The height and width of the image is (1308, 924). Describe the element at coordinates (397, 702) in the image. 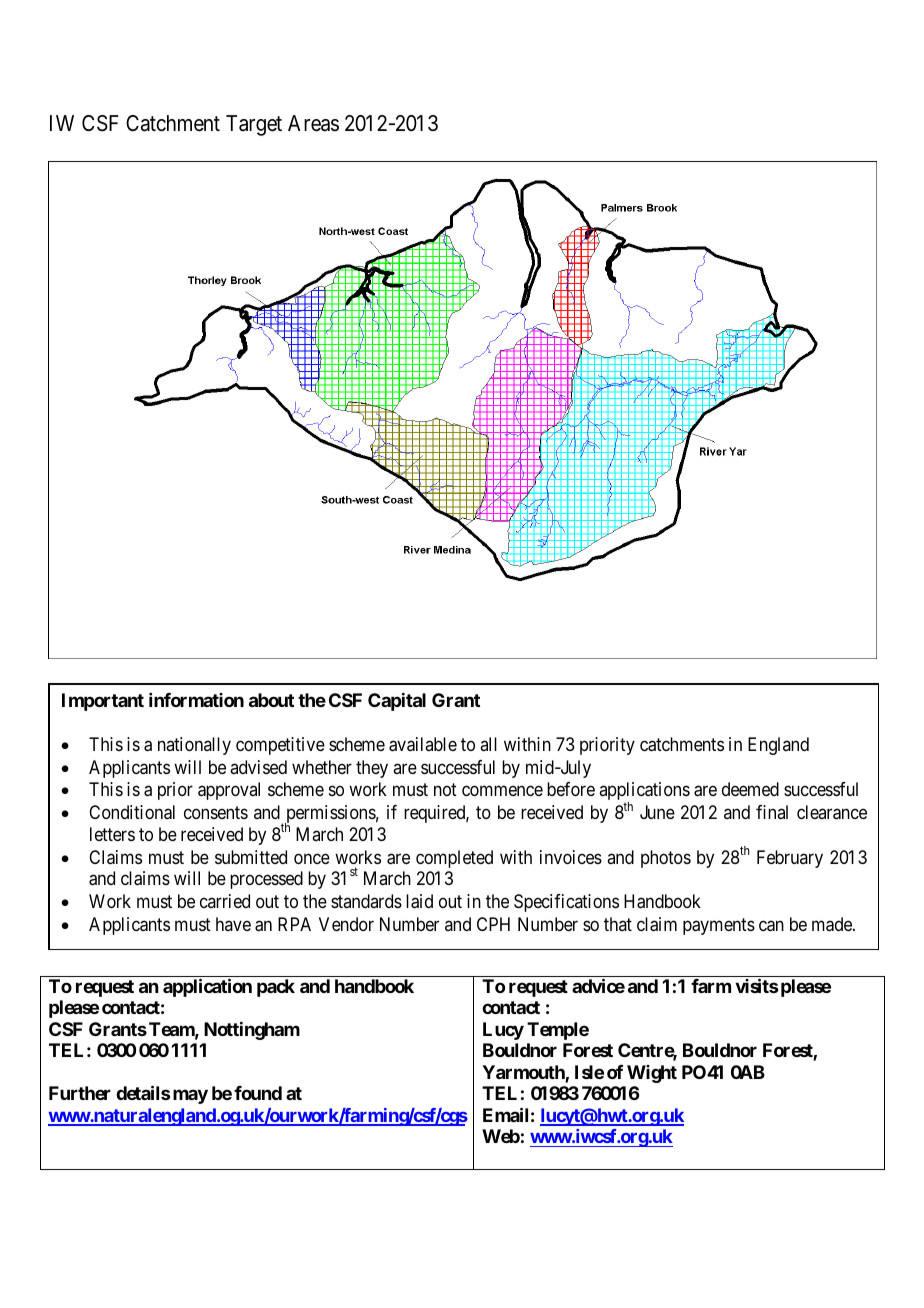

I see `Capital` at that location.
